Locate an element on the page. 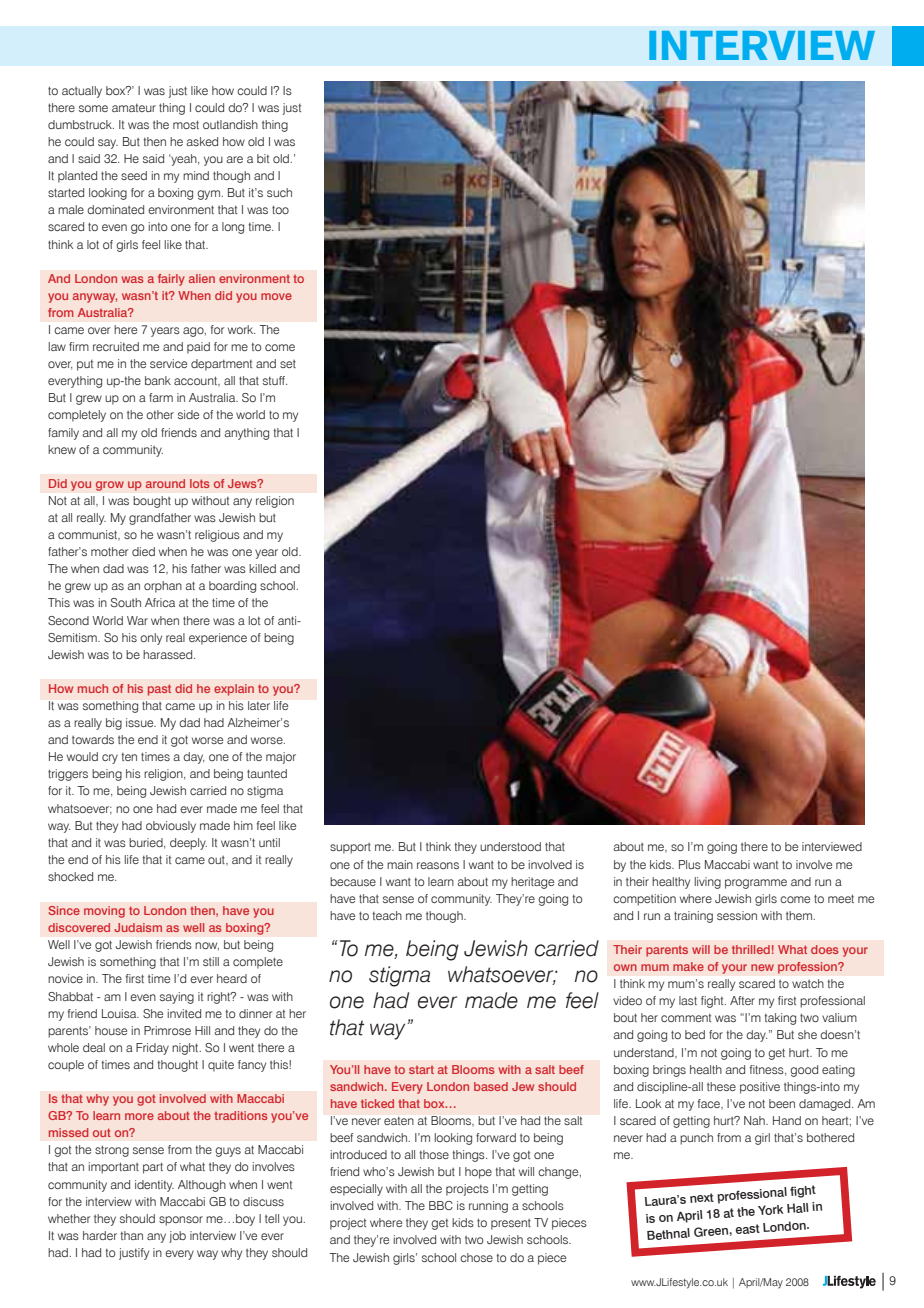 This image has width=924, height=1308. amateur is located at coordinates (134, 108).
